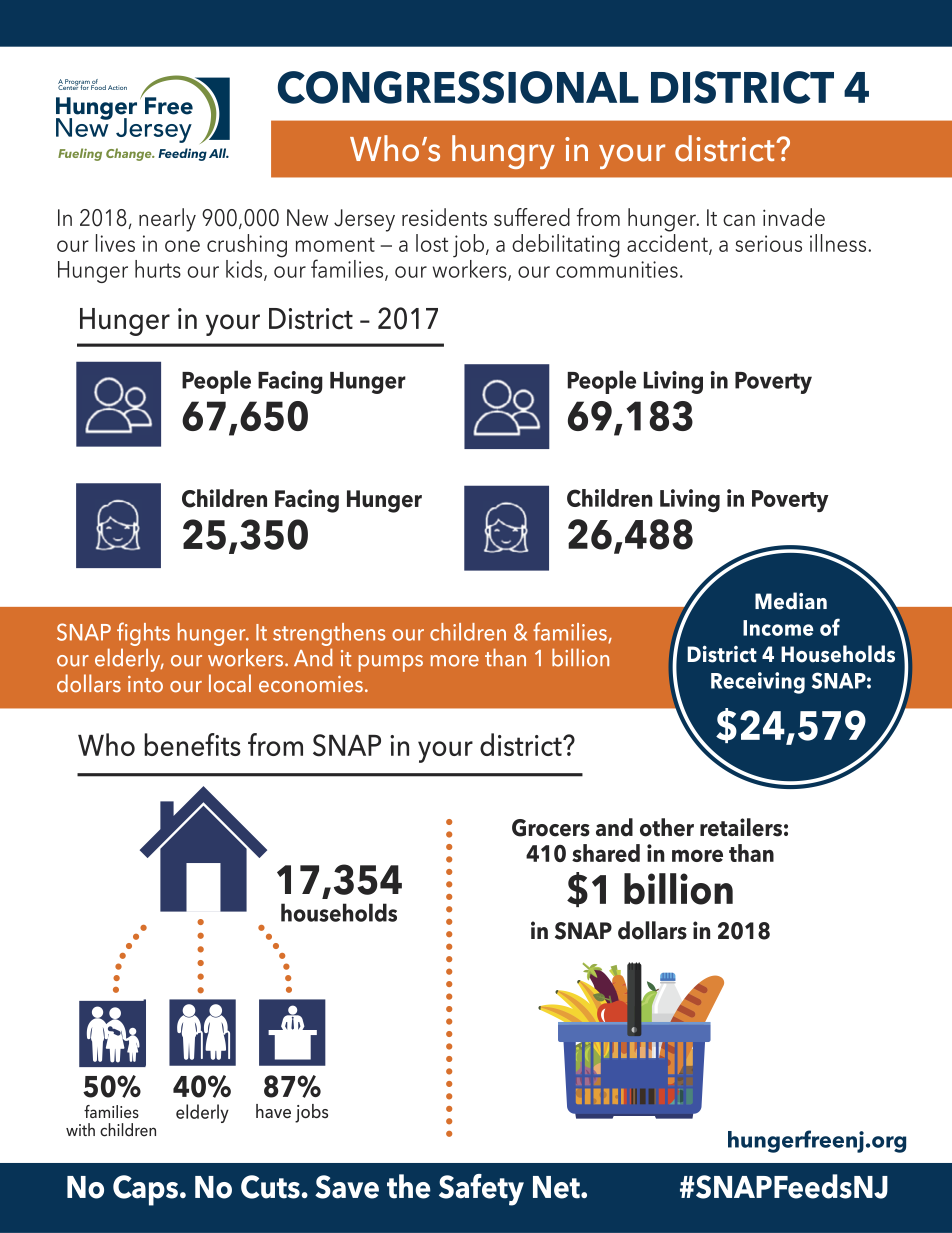 The width and height of the screenshot is (952, 1233). I want to click on serious, so click(769, 243).
